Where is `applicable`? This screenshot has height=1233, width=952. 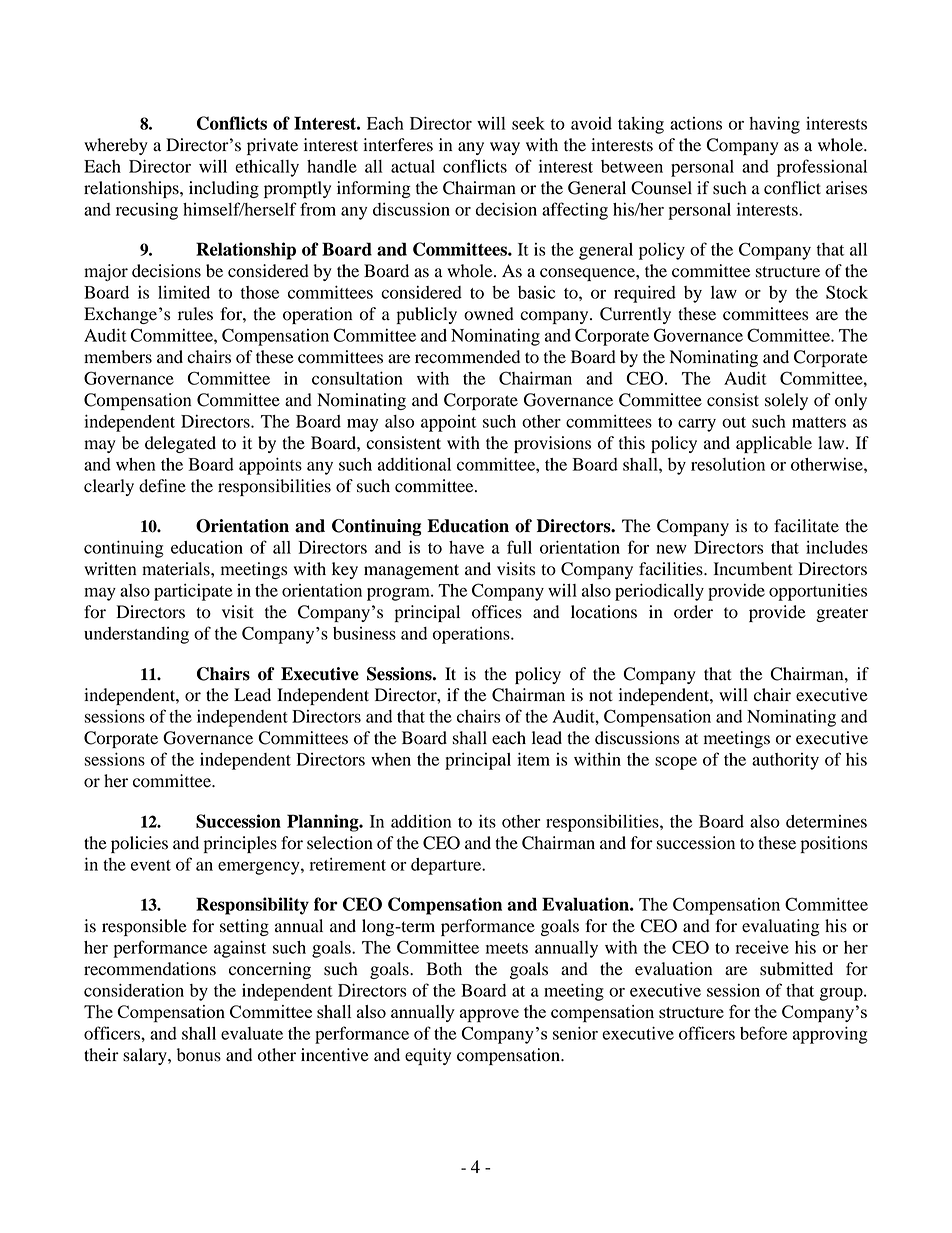
applicable is located at coordinates (774, 444).
